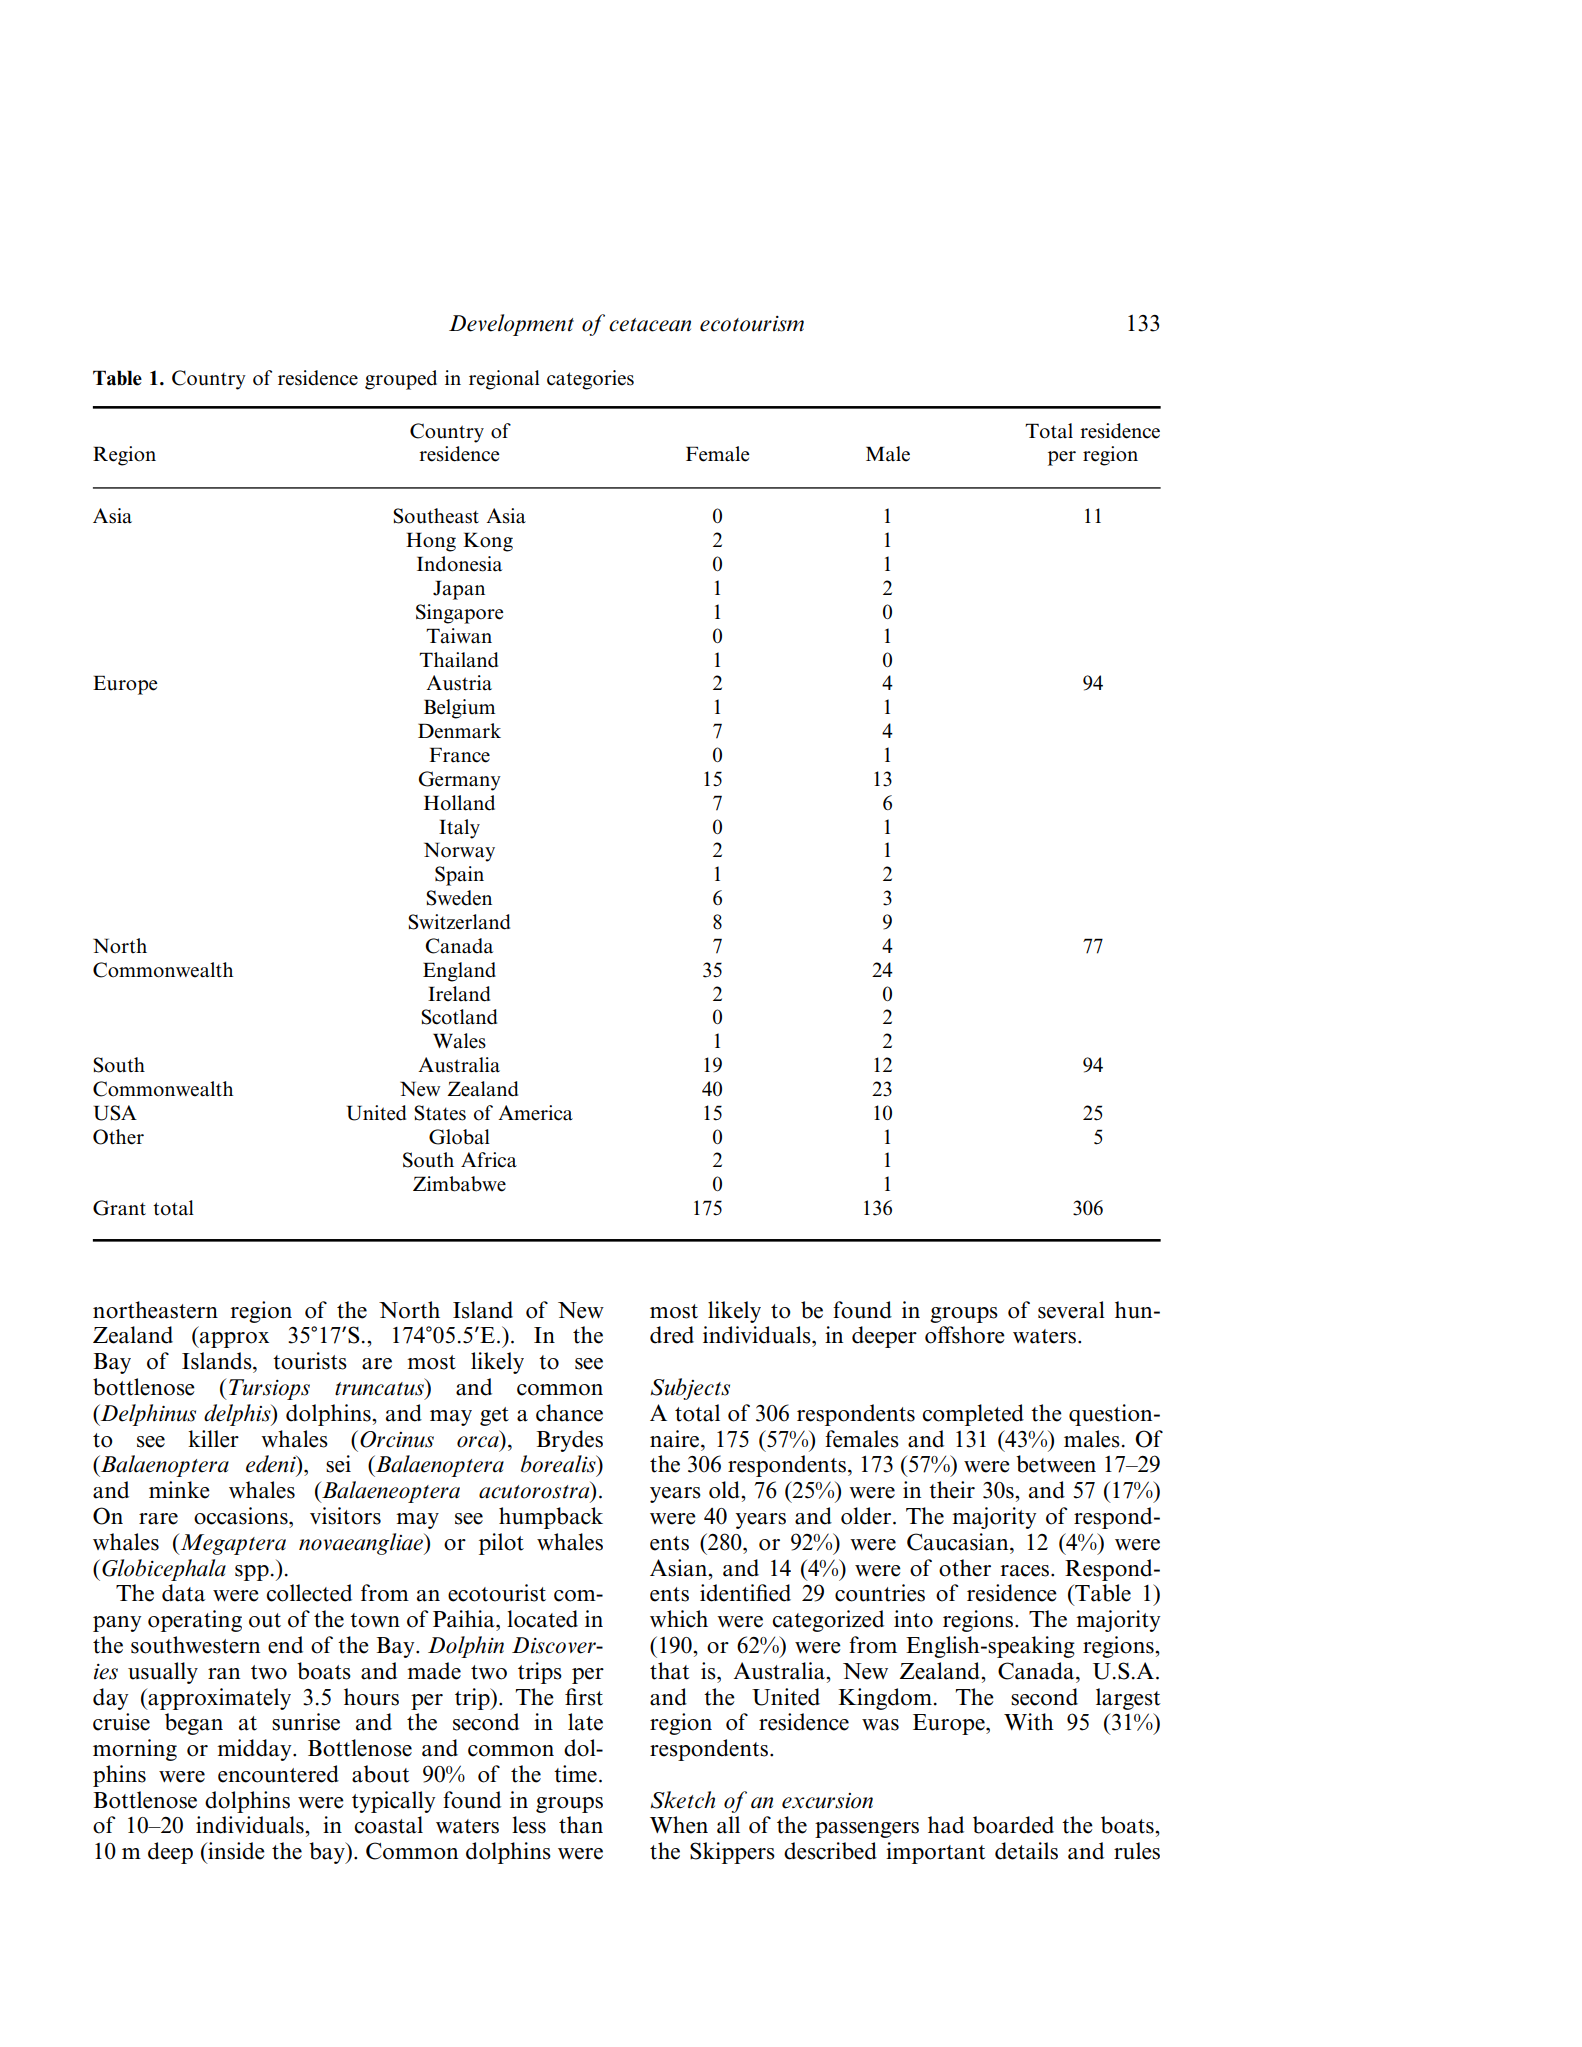  Describe the element at coordinates (235, 1851) in the screenshot. I see `inside` at that location.
